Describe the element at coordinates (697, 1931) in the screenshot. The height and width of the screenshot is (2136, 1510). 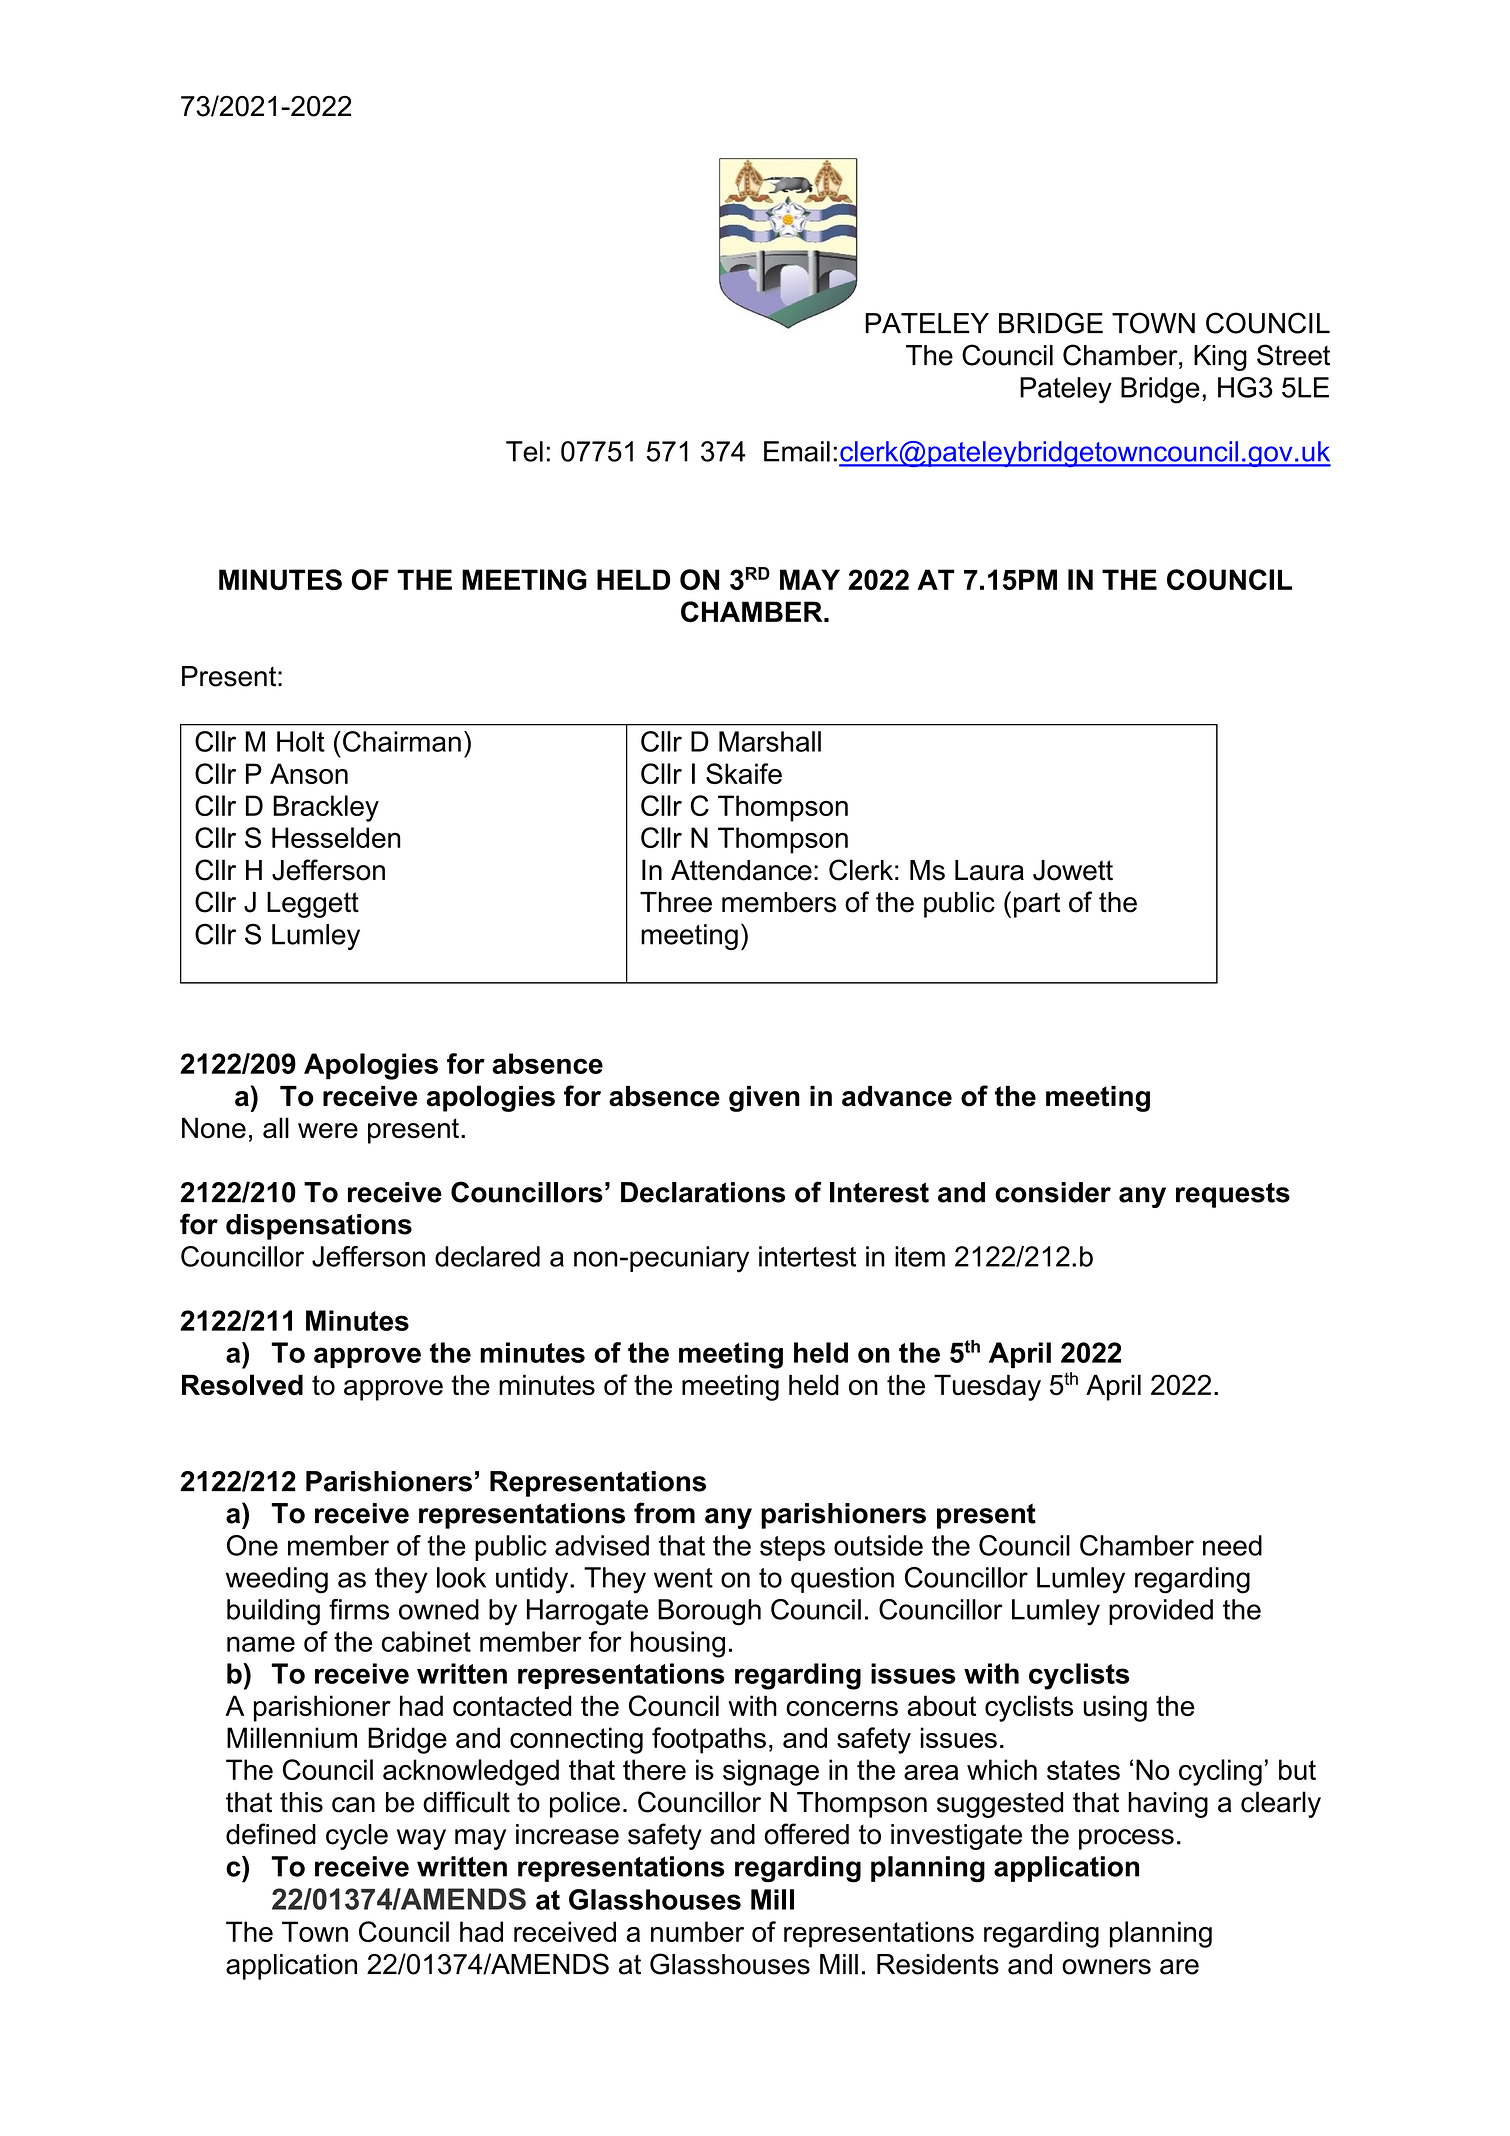
I see `number` at that location.
